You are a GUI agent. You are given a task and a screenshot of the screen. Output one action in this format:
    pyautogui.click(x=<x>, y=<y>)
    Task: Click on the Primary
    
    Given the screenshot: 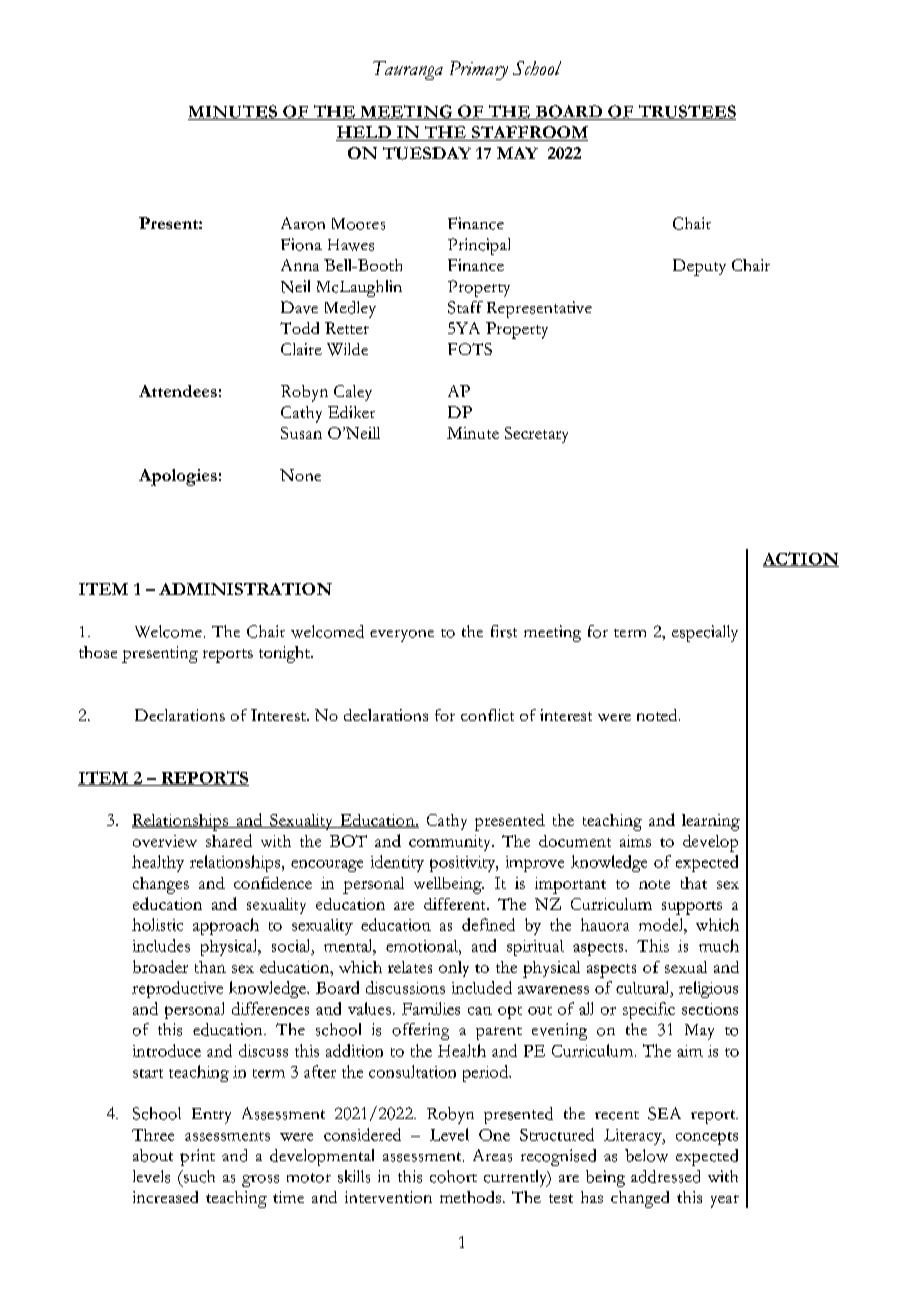 What is the action you would take?
    pyautogui.click(x=479, y=70)
